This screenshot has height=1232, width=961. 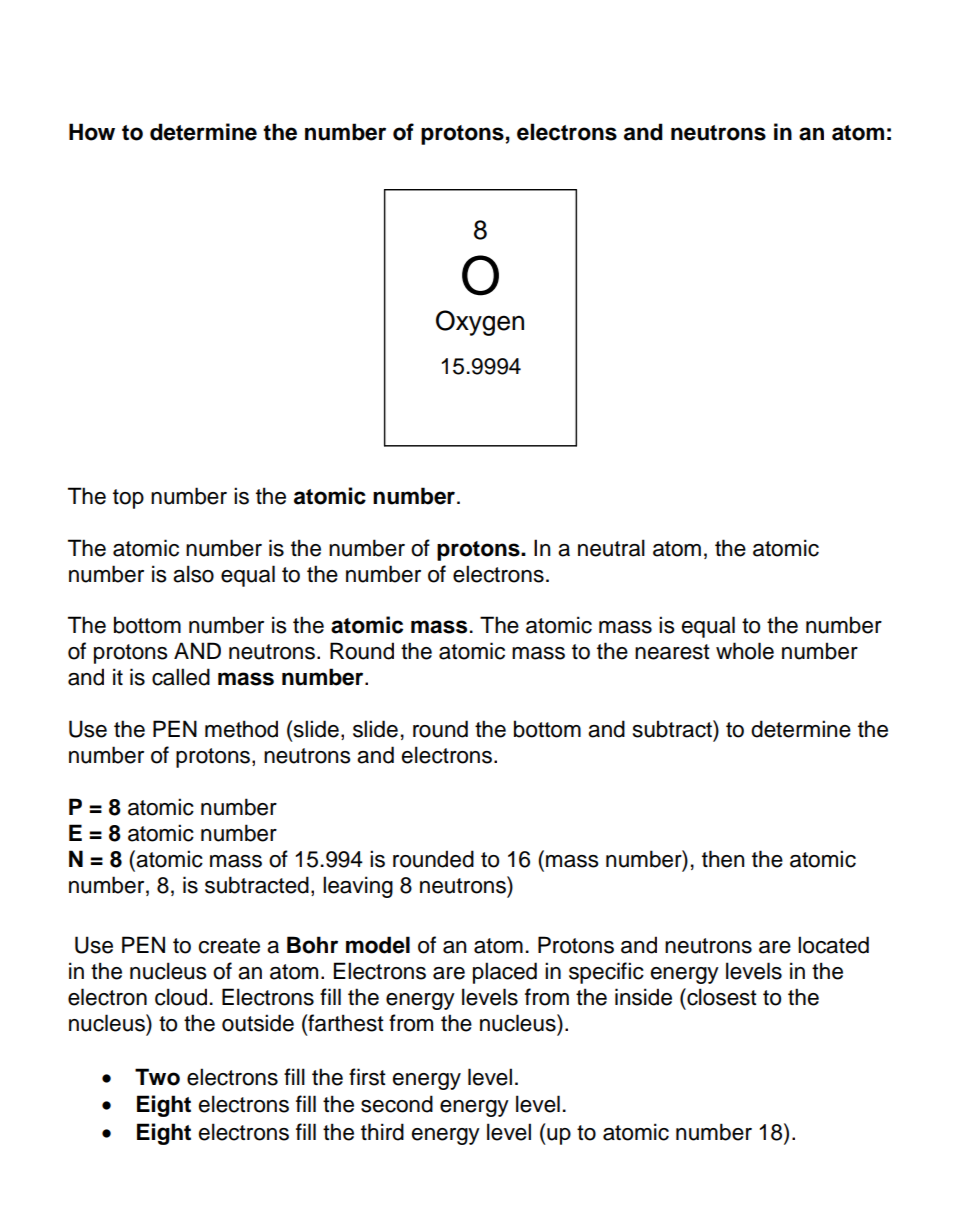 I want to click on Two, so click(x=157, y=1077).
